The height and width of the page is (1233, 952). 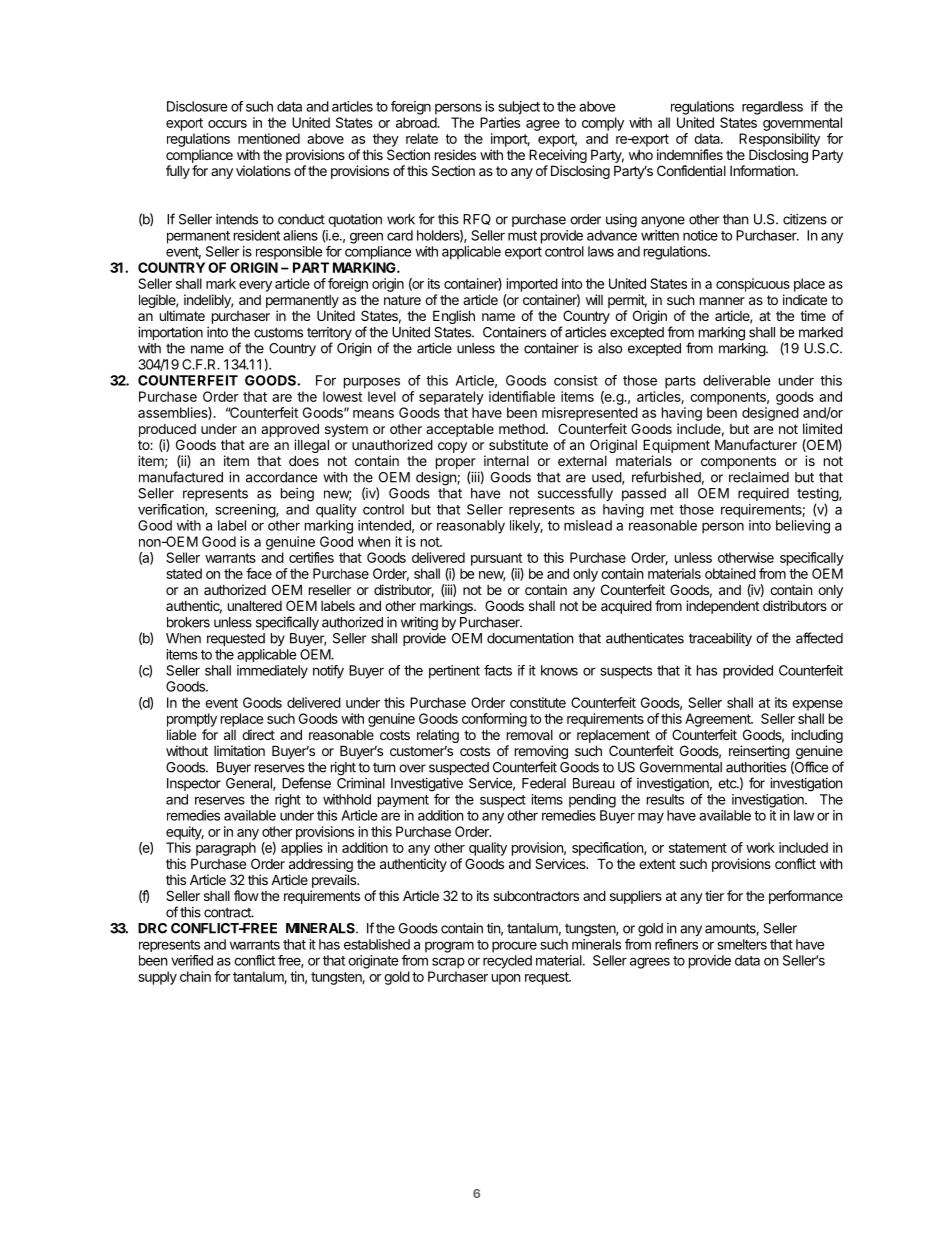 I want to click on documentation, so click(x=530, y=638).
